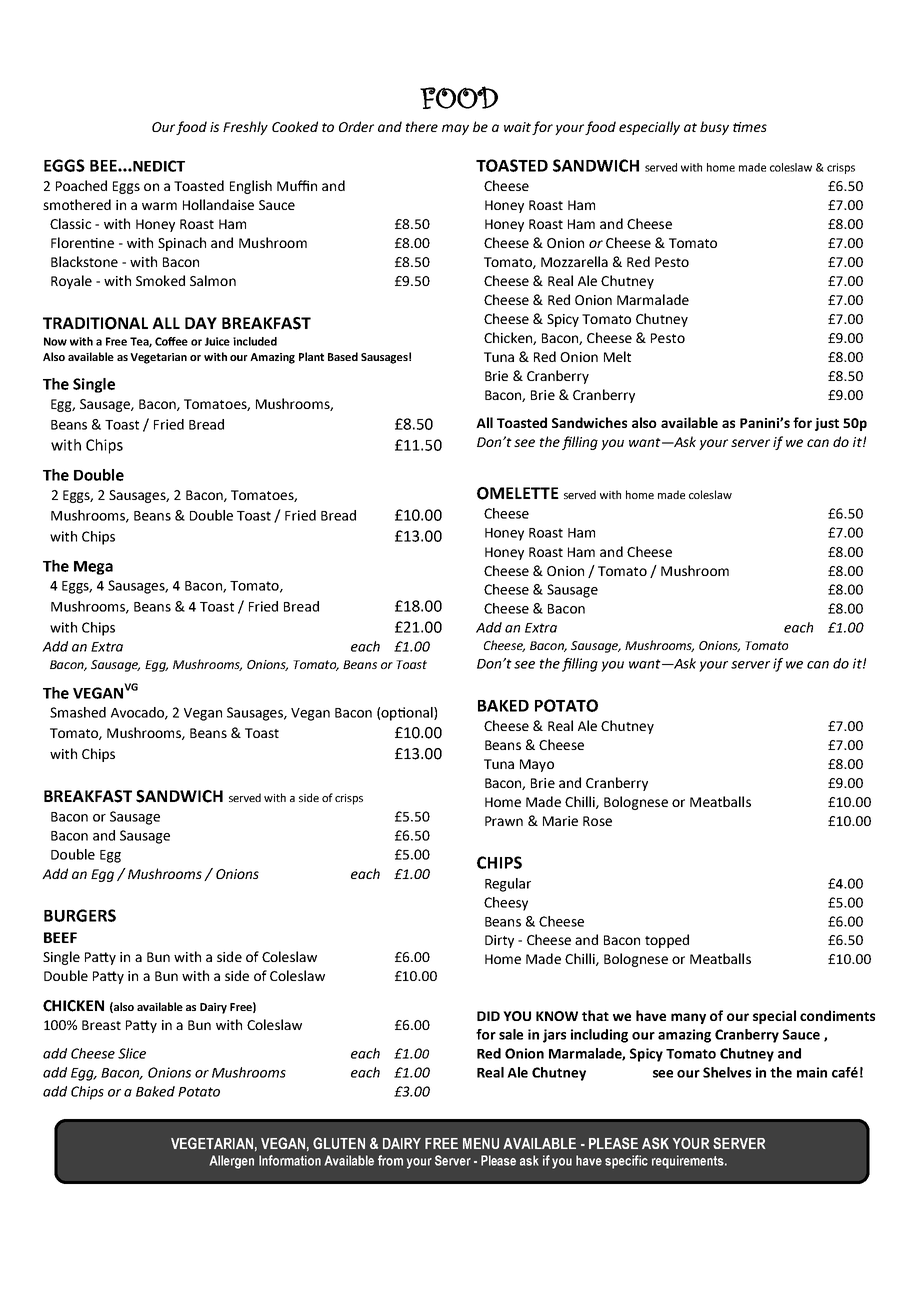 The width and height of the screenshot is (924, 1308). I want to click on Shelves, so click(727, 1072).
